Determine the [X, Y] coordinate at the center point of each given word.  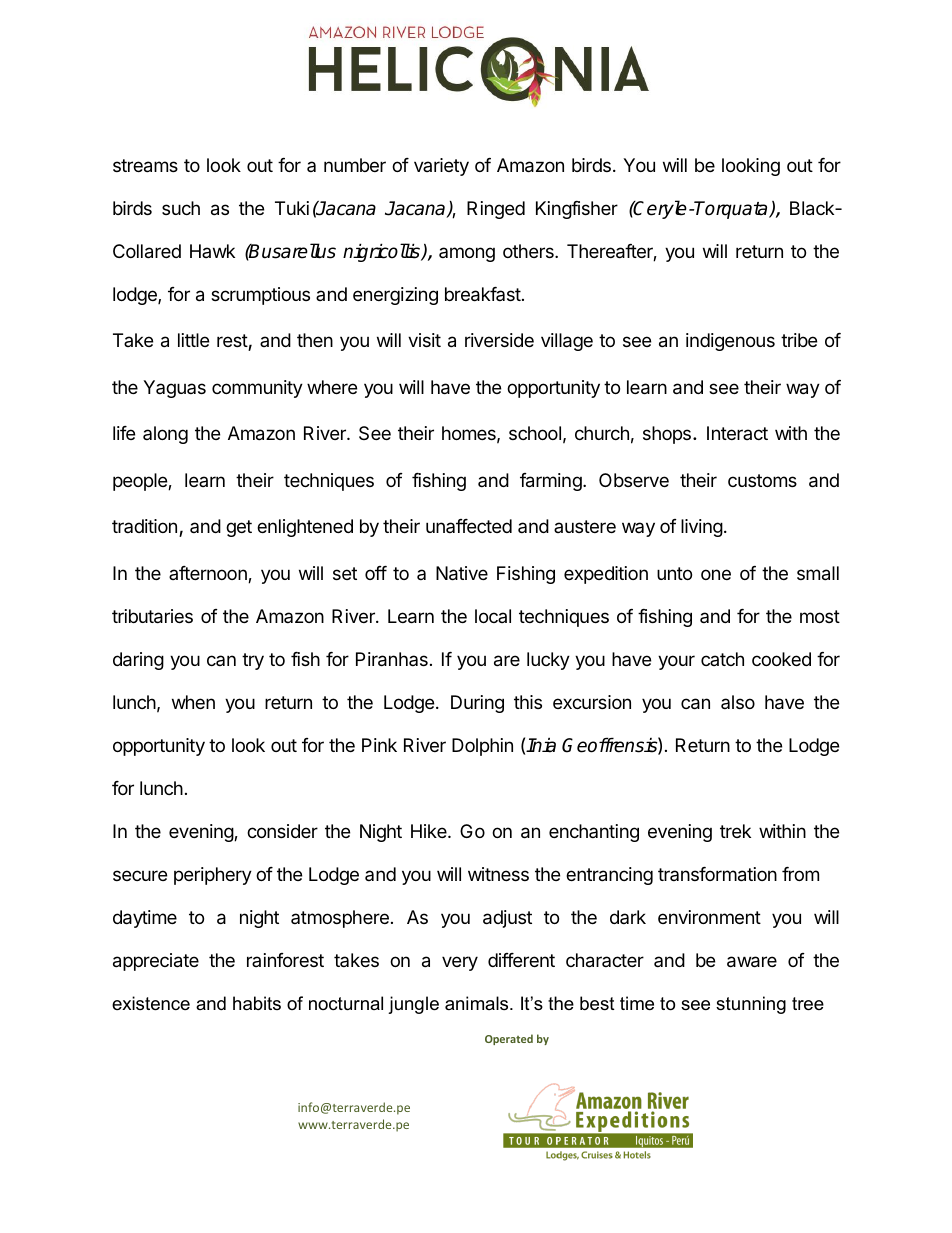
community [257, 389]
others [529, 251]
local [493, 616]
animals [478, 1003]
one [716, 574]
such [181, 208]
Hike [430, 831]
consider [282, 831]
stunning [751, 1005]
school [535, 433]
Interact [737, 433]
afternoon [209, 574]
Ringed [496, 210]
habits [257, 1003]
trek [735, 831]
